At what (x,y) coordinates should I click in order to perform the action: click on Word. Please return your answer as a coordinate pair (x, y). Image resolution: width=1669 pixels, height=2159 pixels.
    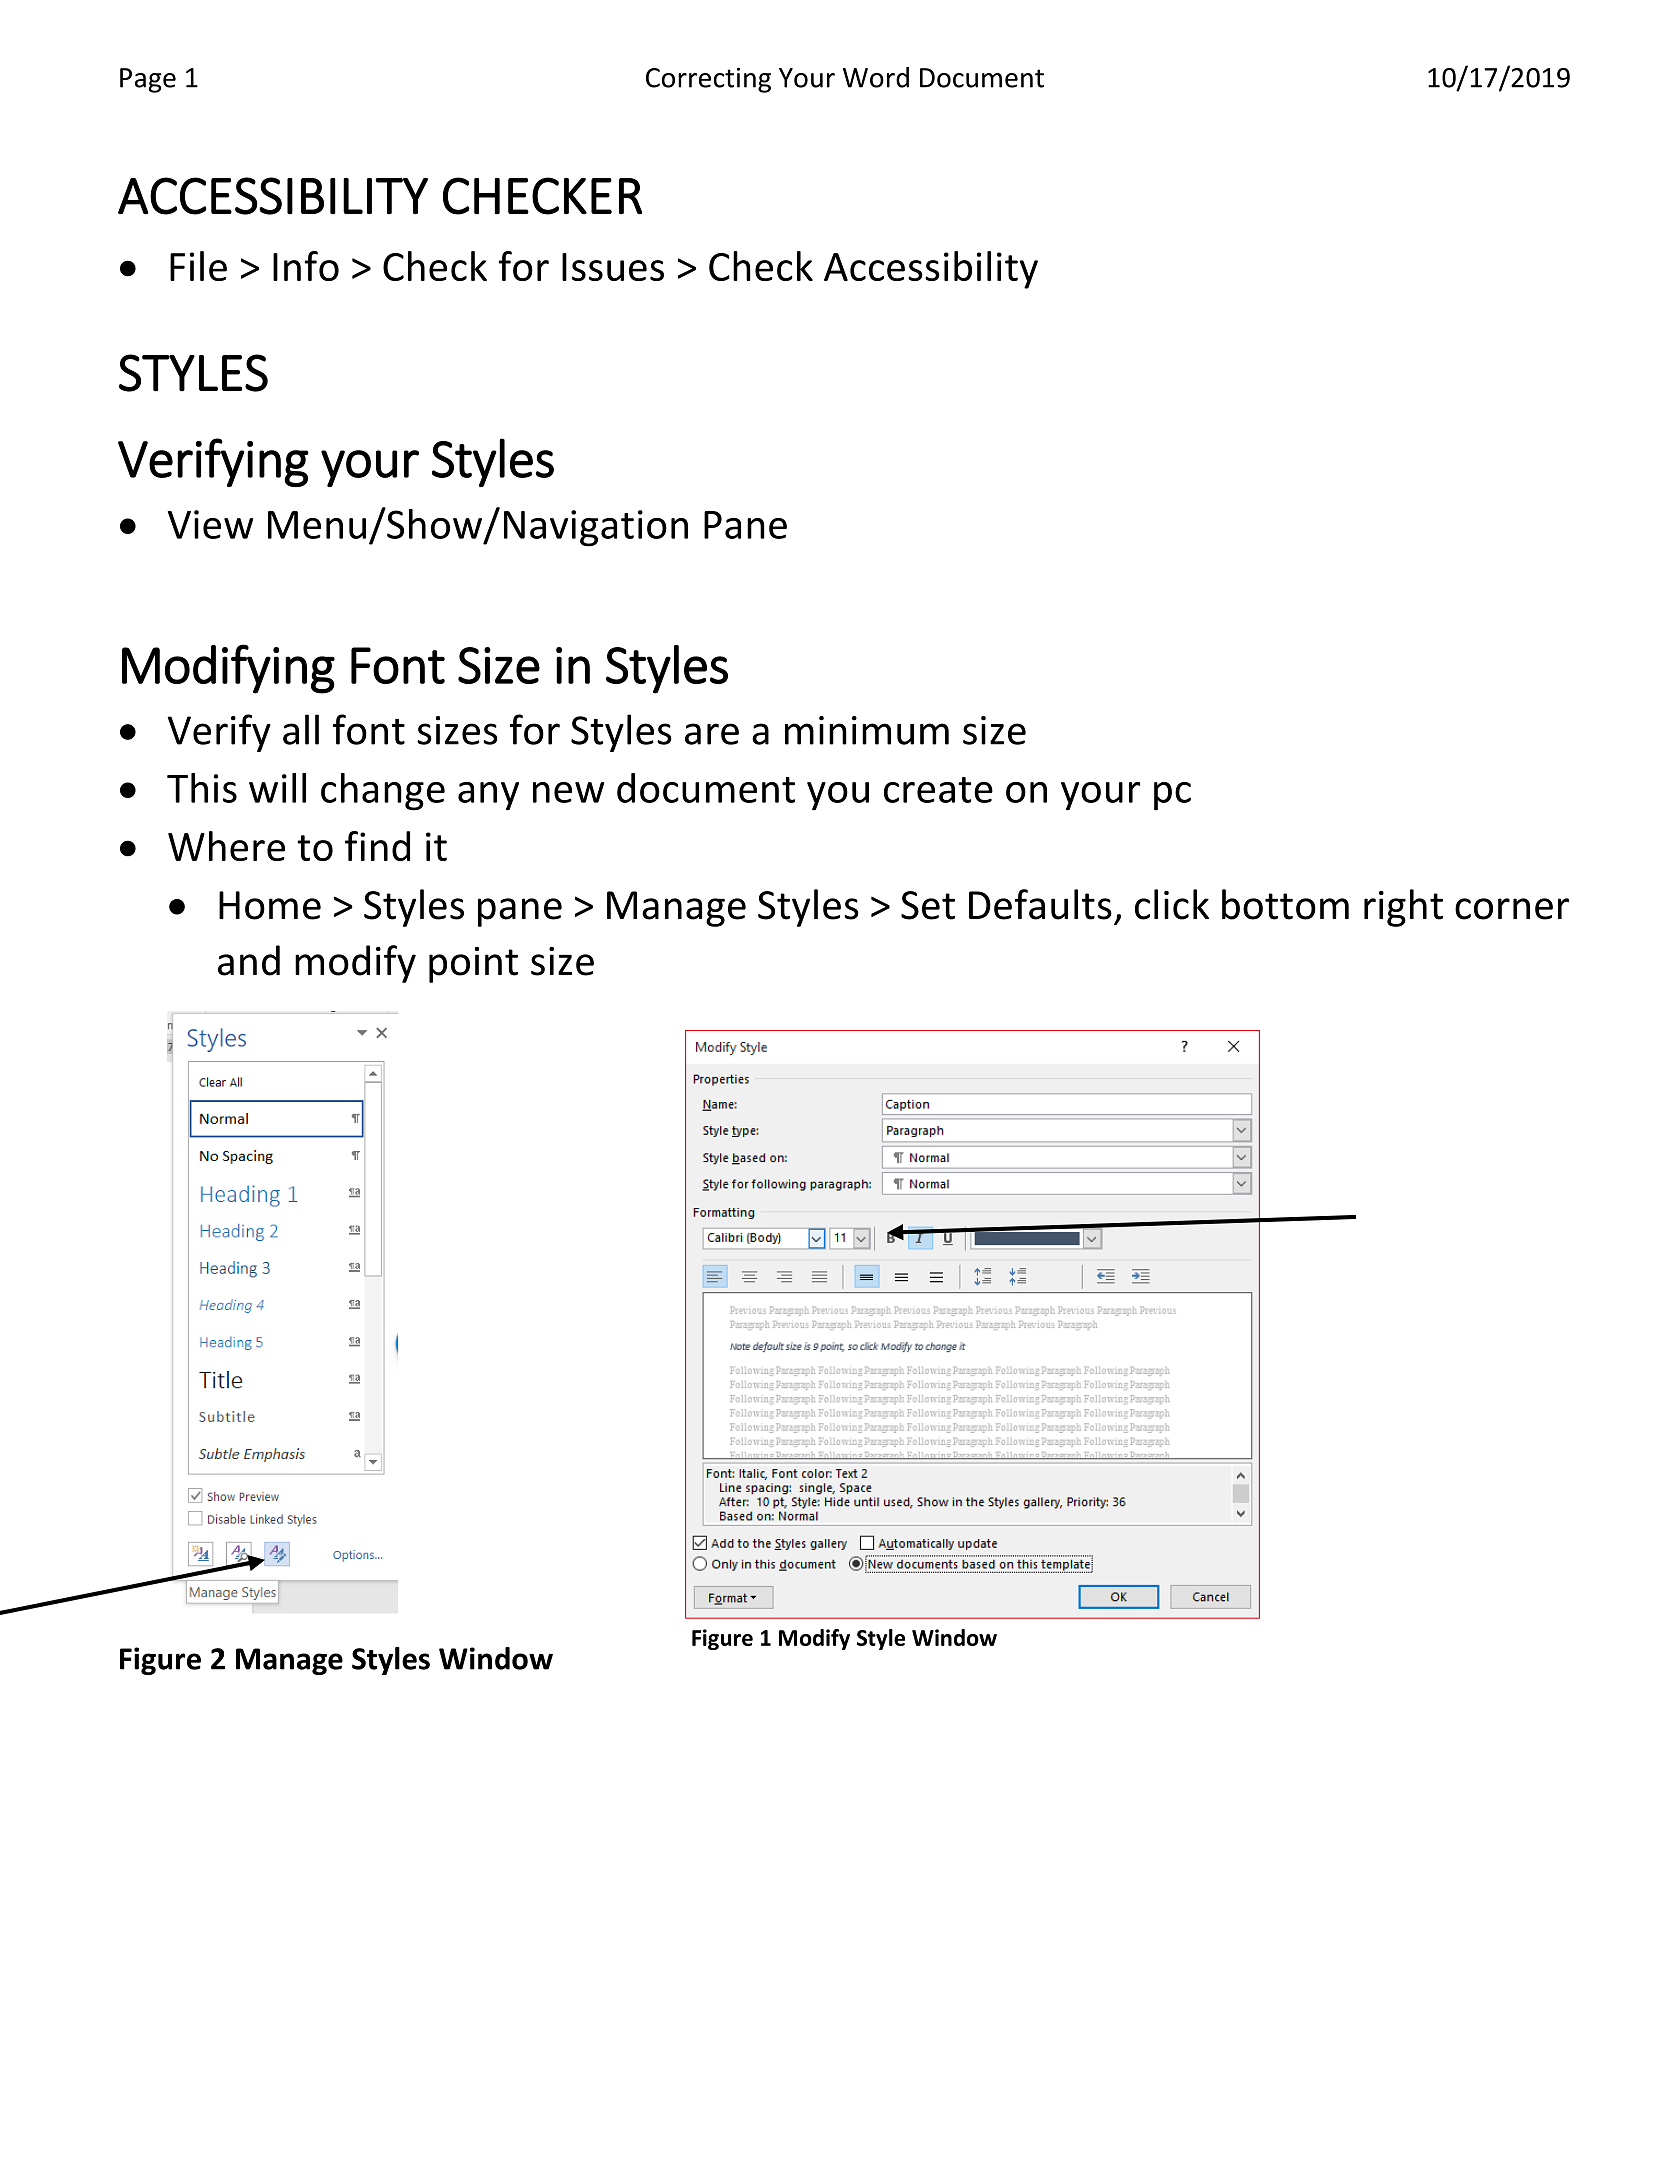
    Looking at the image, I should click on (876, 77).
